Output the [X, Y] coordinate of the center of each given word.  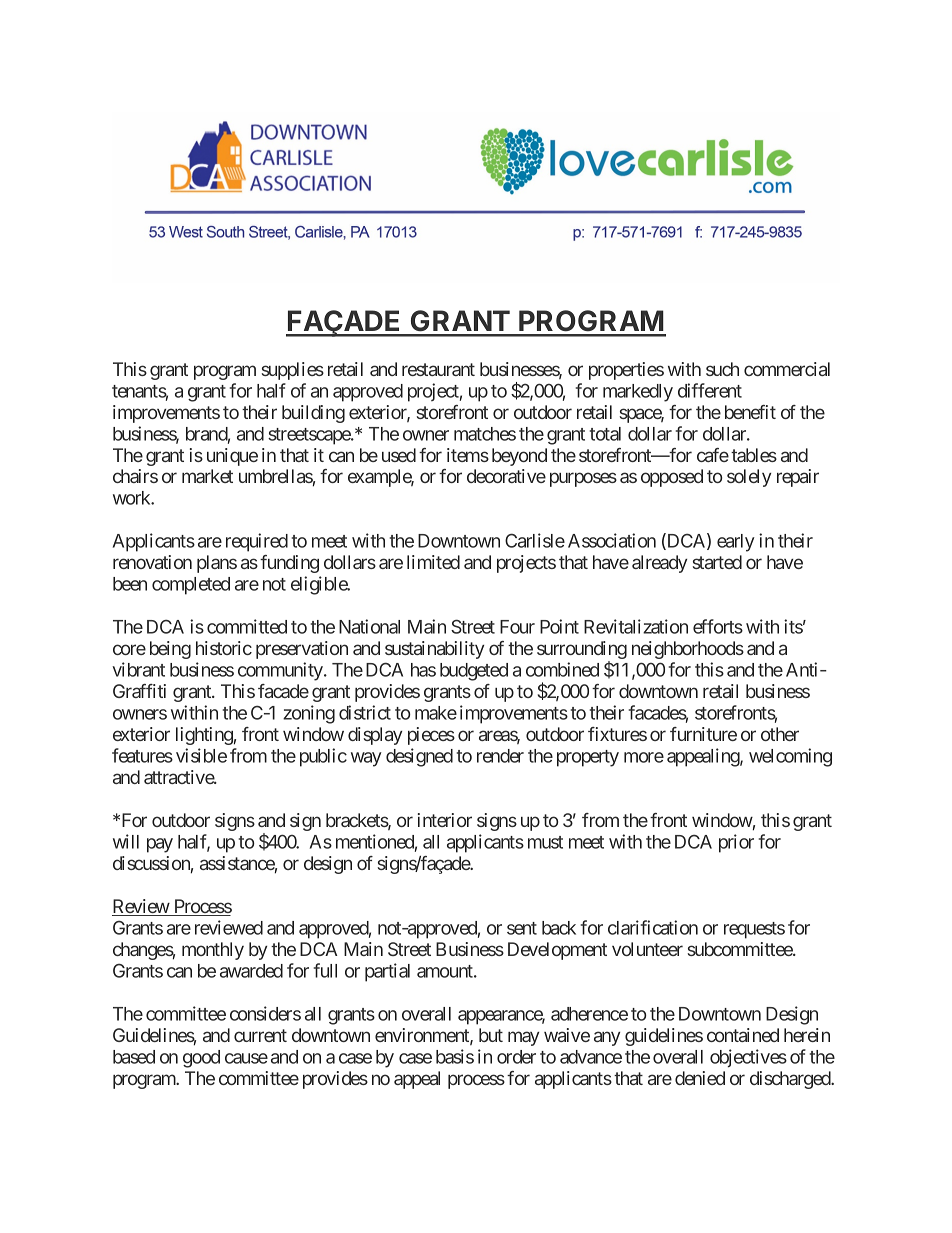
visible [201, 755]
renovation [152, 562]
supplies [293, 371]
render [500, 756]
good [201, 1059]
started [717, 562]
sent [522, 928]
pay [160, 845]
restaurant [438, 369]
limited [433, 562]
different [710, 390]
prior [736, 843]
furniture [703, 734]
